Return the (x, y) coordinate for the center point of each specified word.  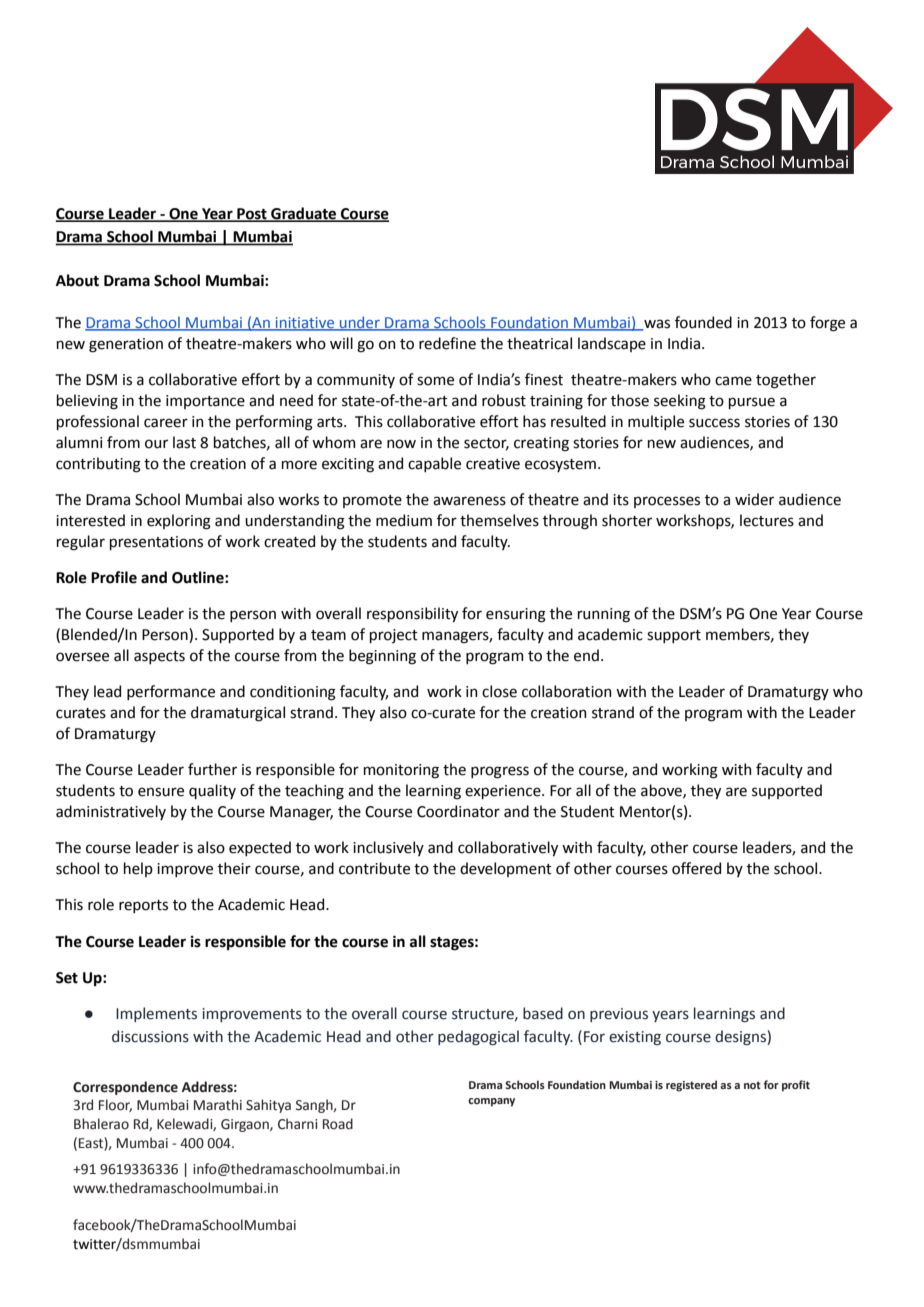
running (604, 615)
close (499, 691)
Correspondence (125, 1088)
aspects (159, 657)
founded (703, 322)
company (491, 1102)
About (77, 280)
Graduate (304, 214)
